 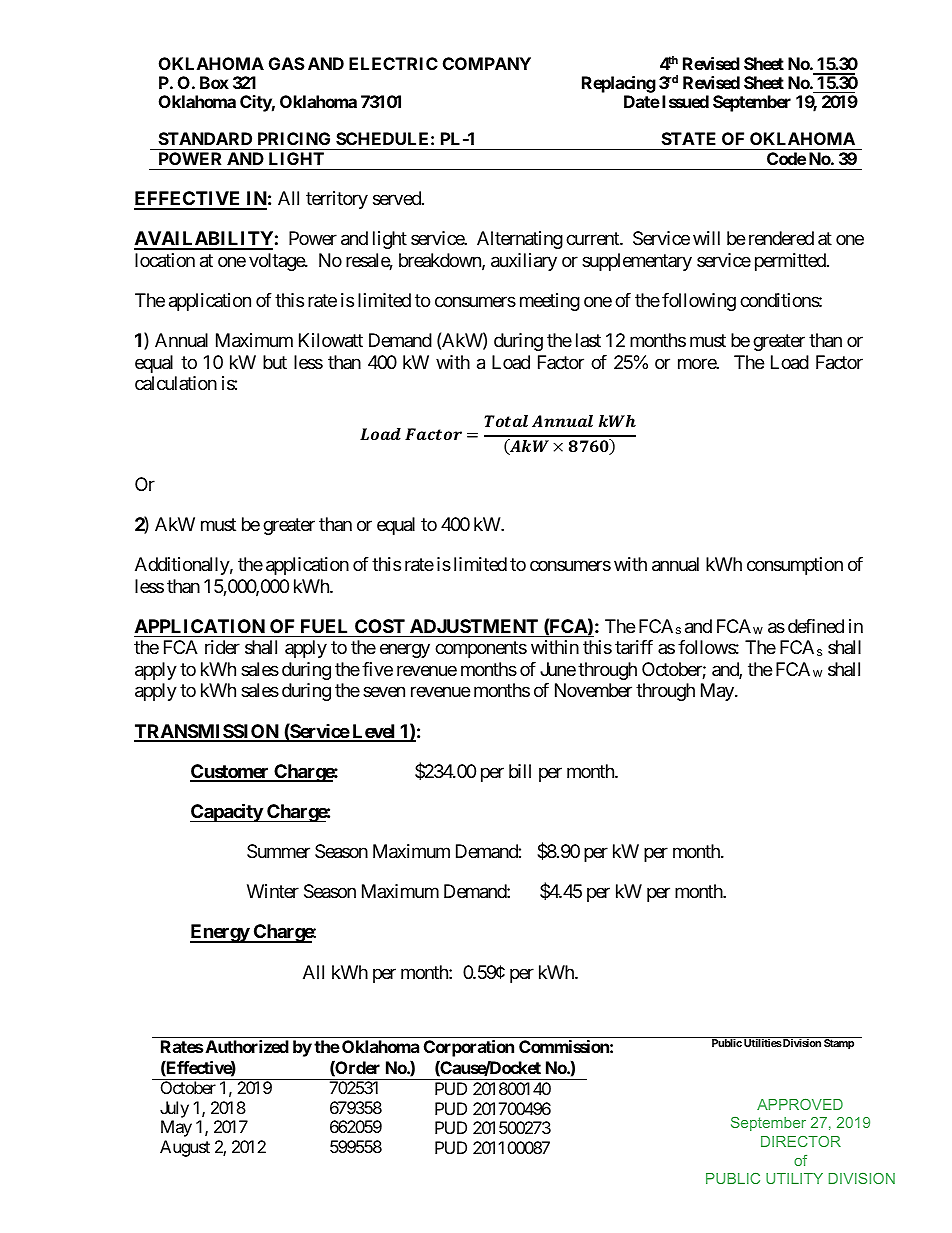 What do you see at coordinates (685, 101) in the document?
I see `Issued` at bounding box center [685, 101].
